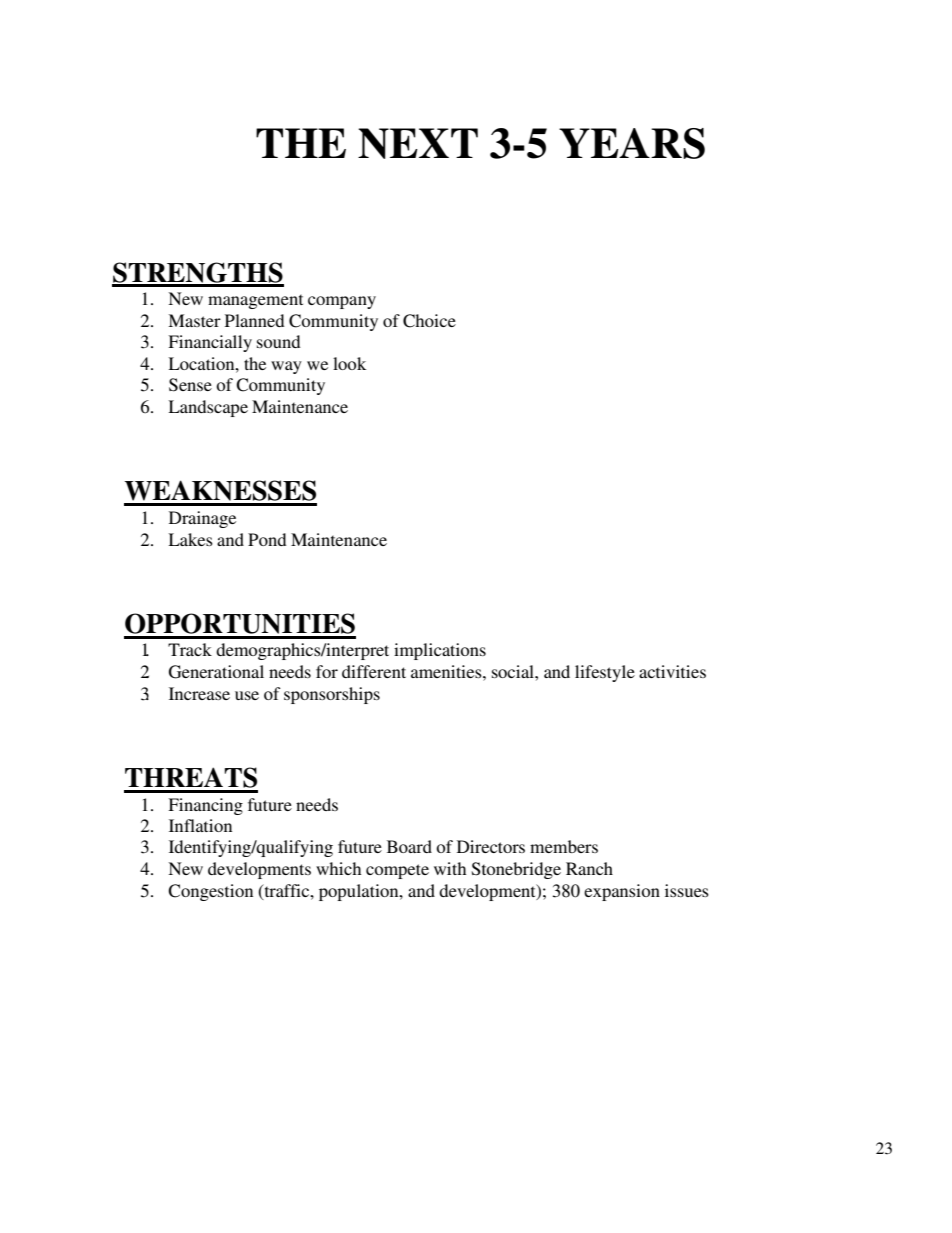 Image resolution: width=952 pixels, height=1233 pixels. What do you see at coordinates (450, 868) in the screenshot?
I see `with` at bounding box center [450, 868].
